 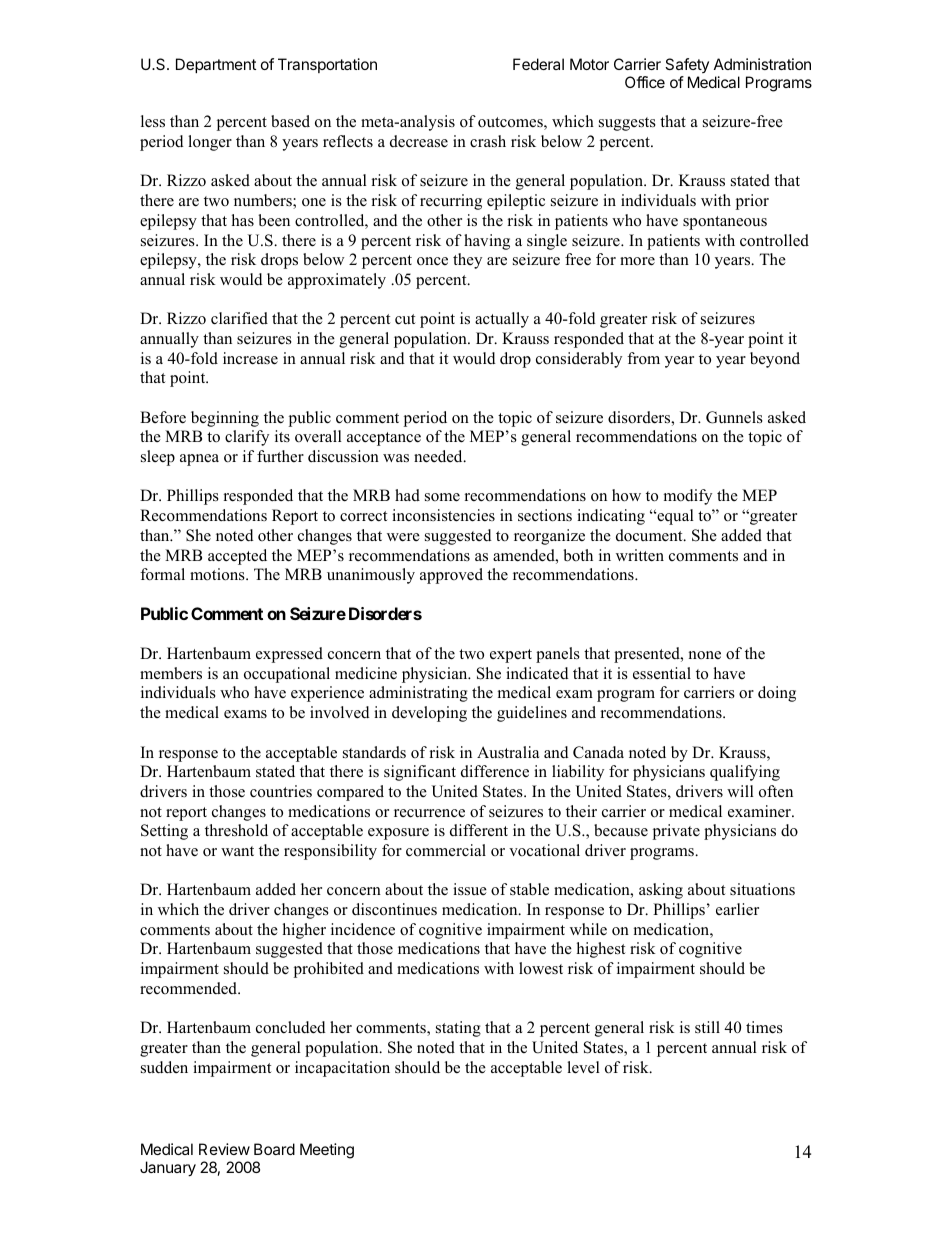 What do you see at coordinates (488, 141) in the document?
I see `crash` at bounding box center [488, 141].
